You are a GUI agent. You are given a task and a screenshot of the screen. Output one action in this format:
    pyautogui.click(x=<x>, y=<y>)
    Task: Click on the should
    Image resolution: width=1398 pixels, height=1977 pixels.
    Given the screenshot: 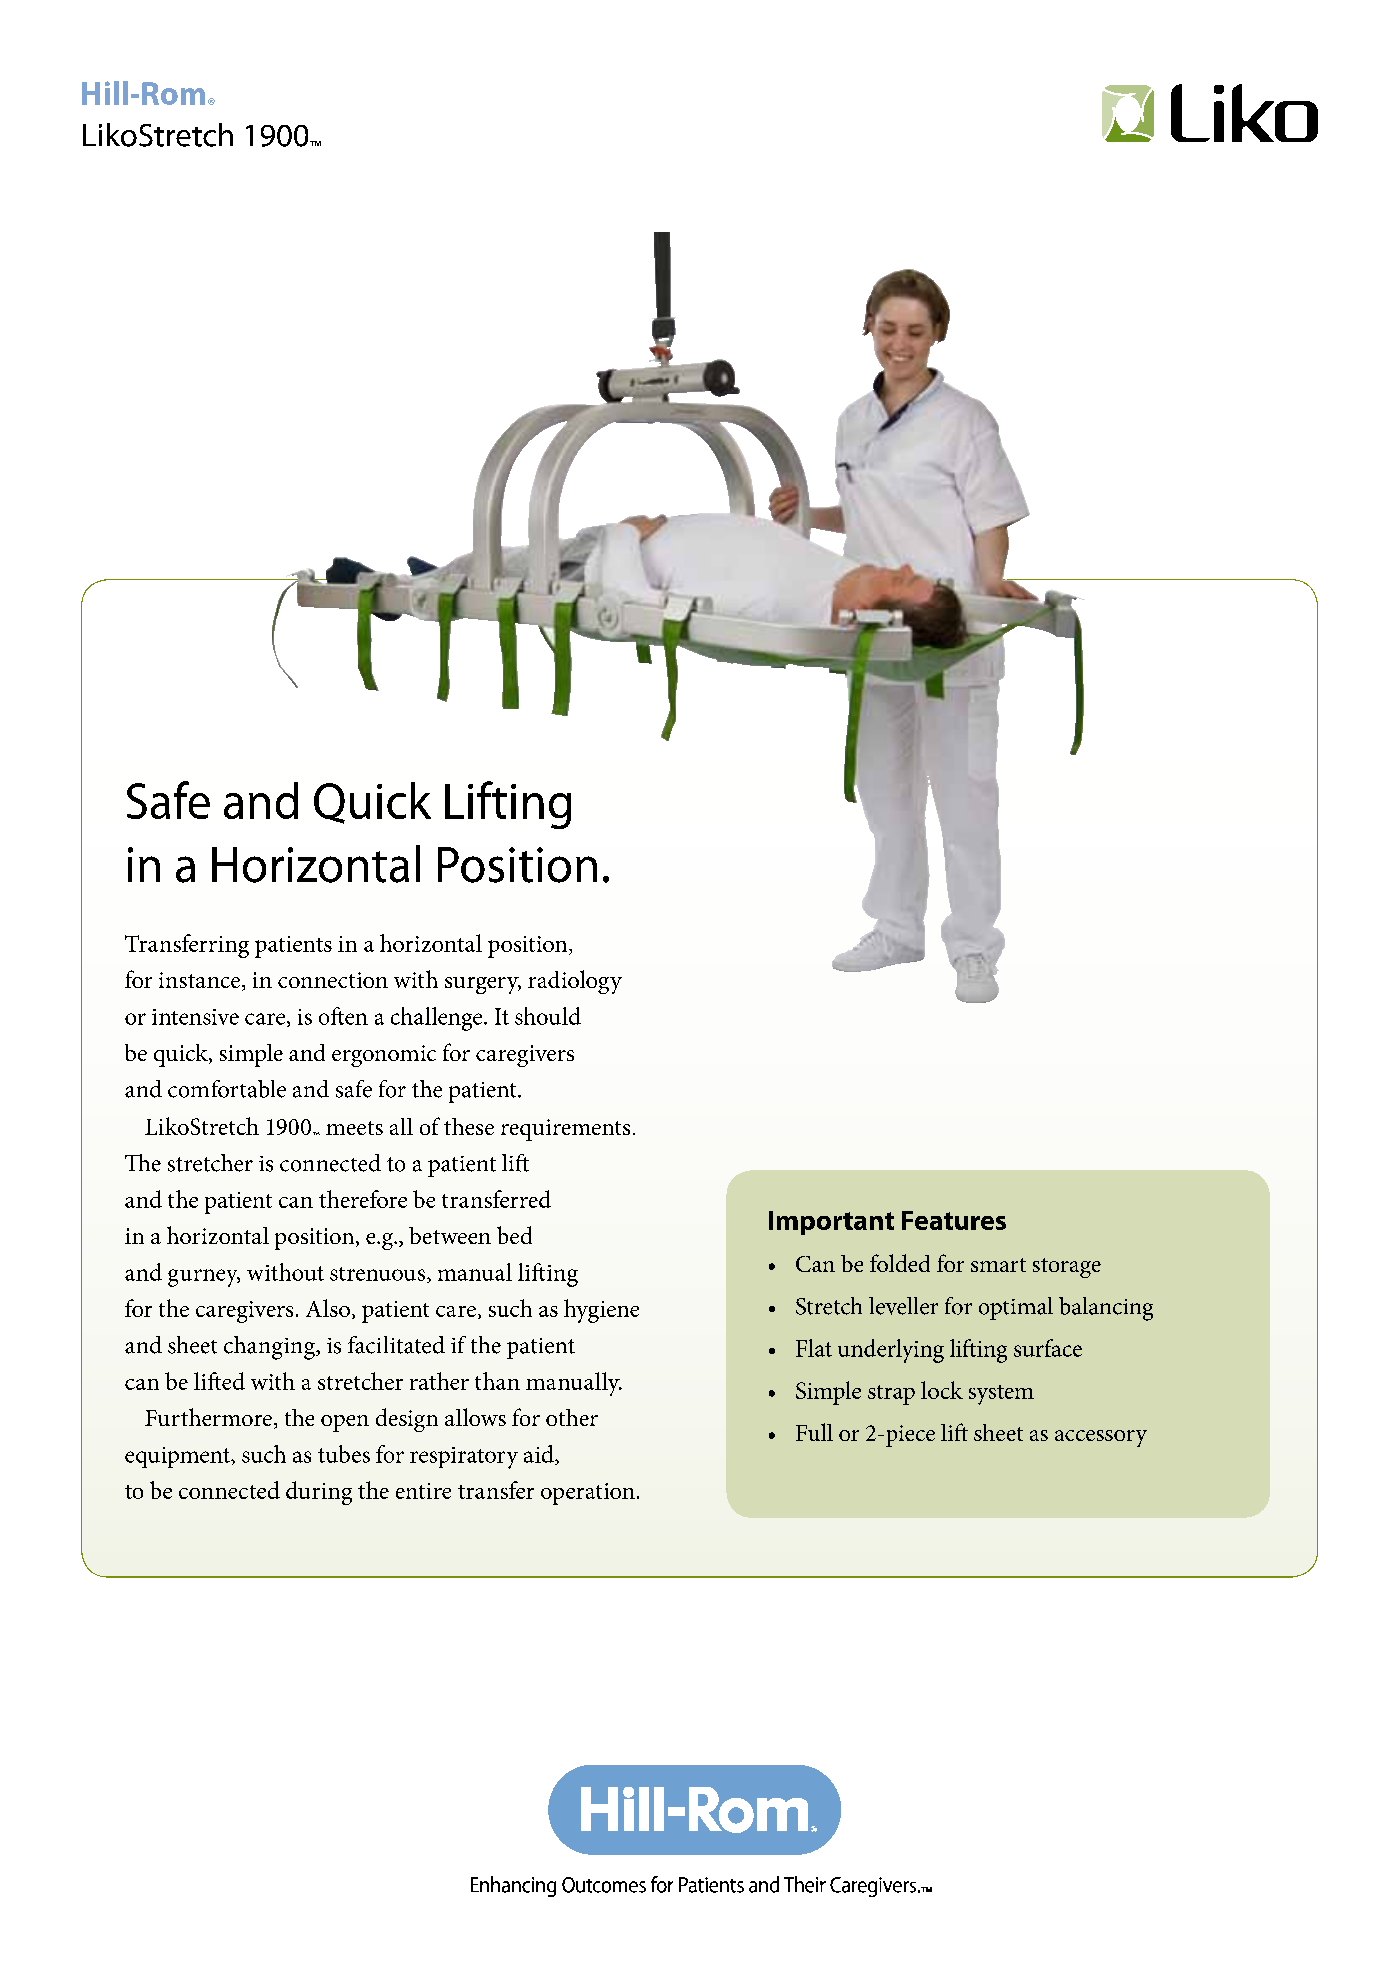 What is the action you would take?
    pyautogui.click(x=548, y=1016)
